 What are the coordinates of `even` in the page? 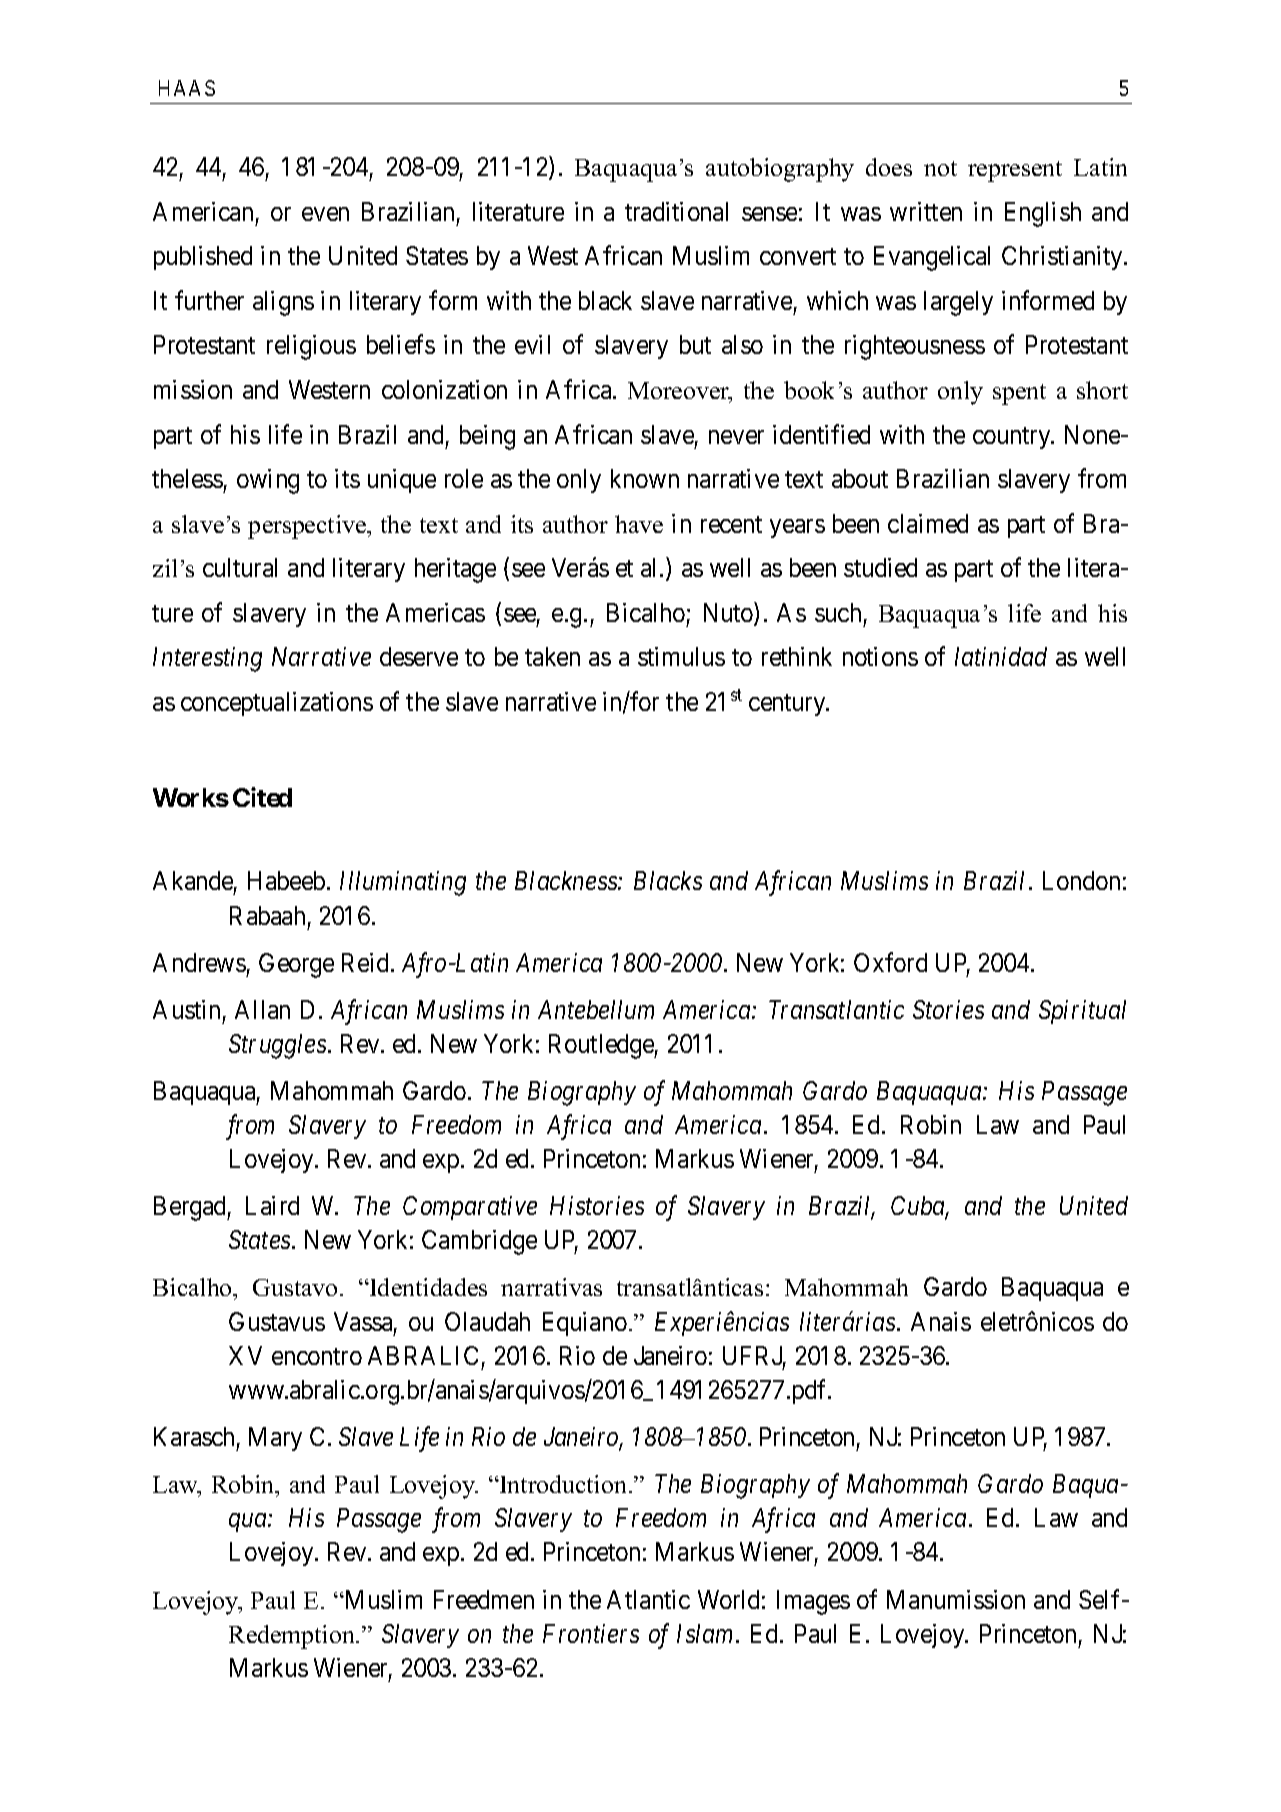 It's located at (325, 214).
